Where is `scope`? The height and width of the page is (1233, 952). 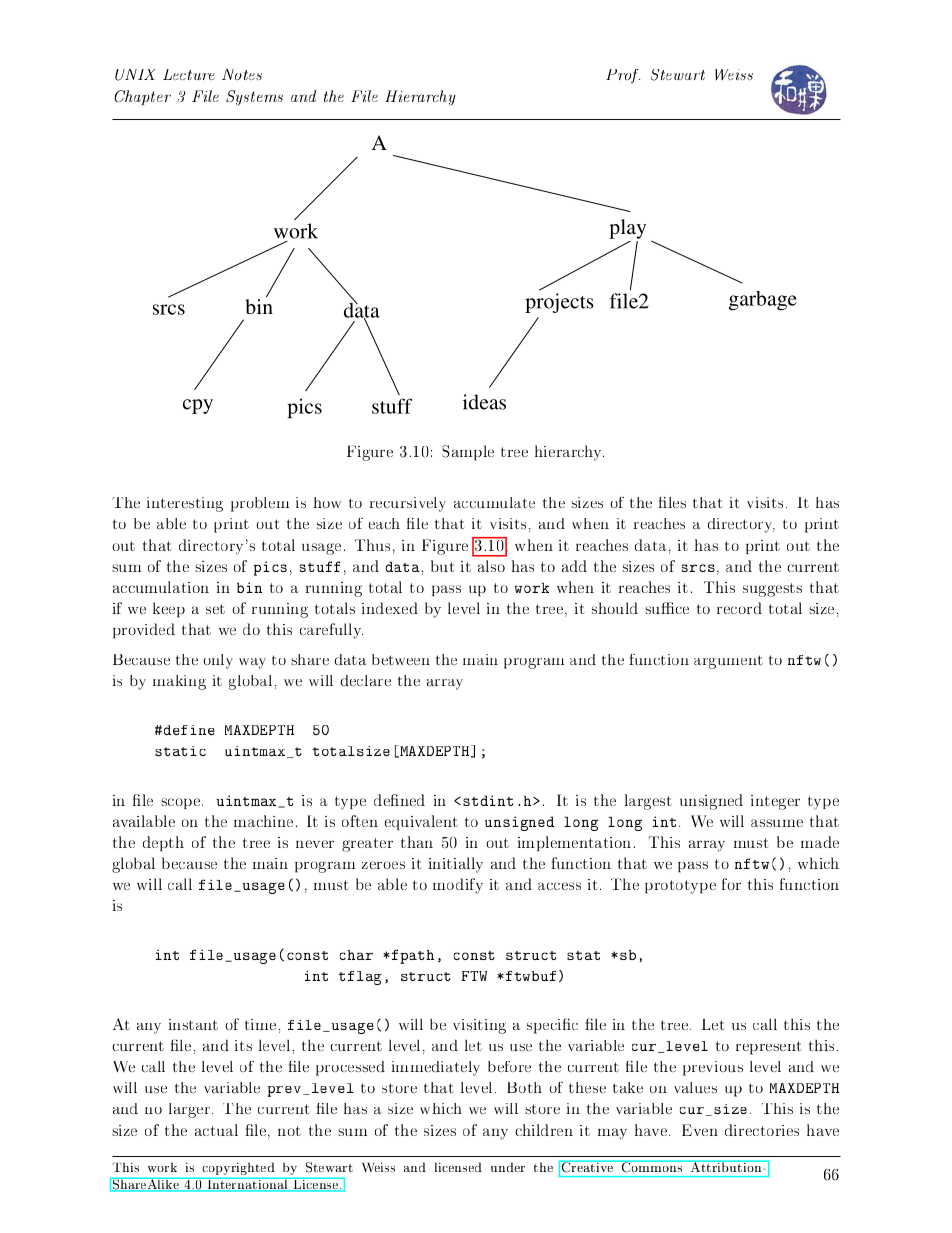 scope is located at coordinates (182, 803).
